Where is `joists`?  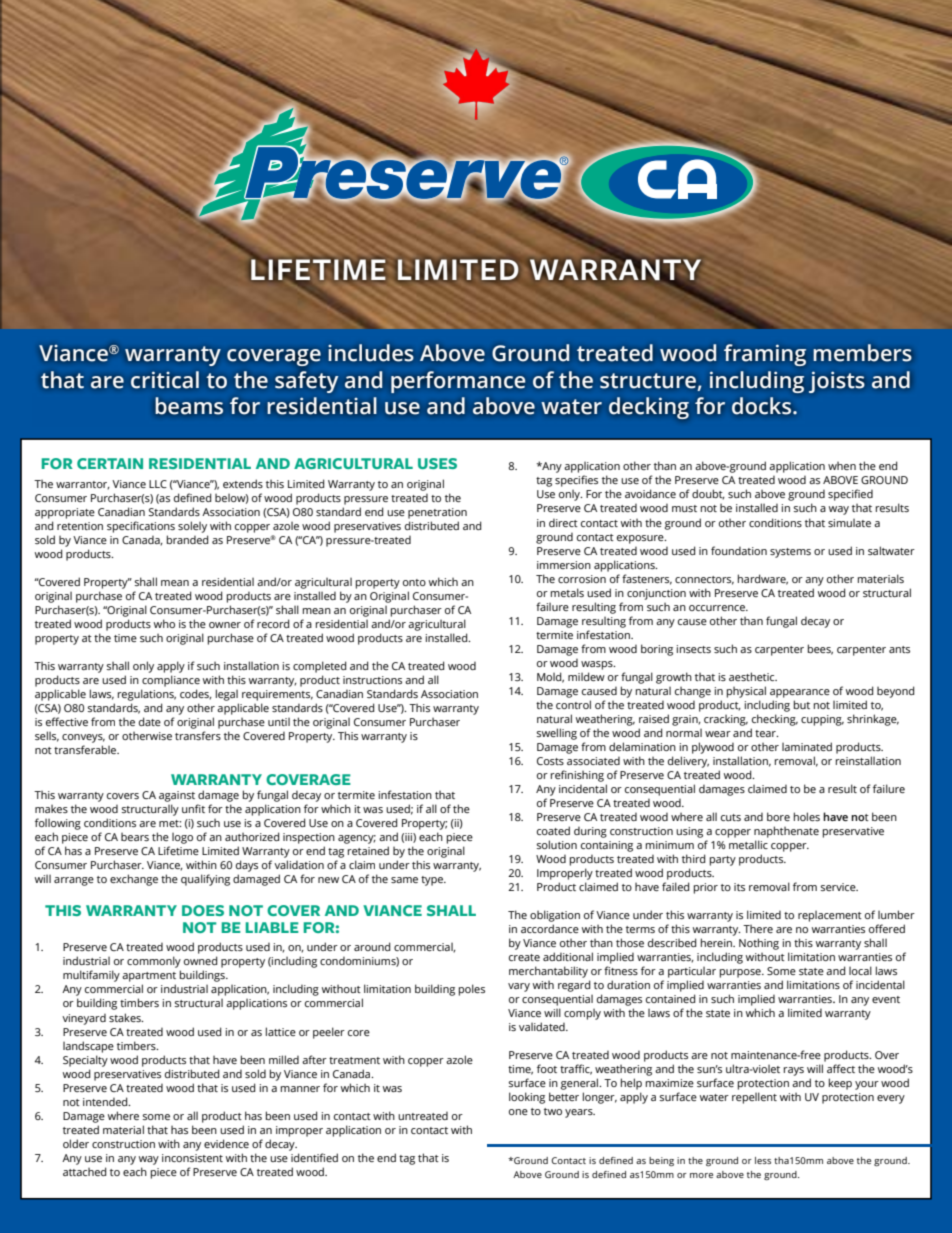
joists is located at coordinates (836, 382).
